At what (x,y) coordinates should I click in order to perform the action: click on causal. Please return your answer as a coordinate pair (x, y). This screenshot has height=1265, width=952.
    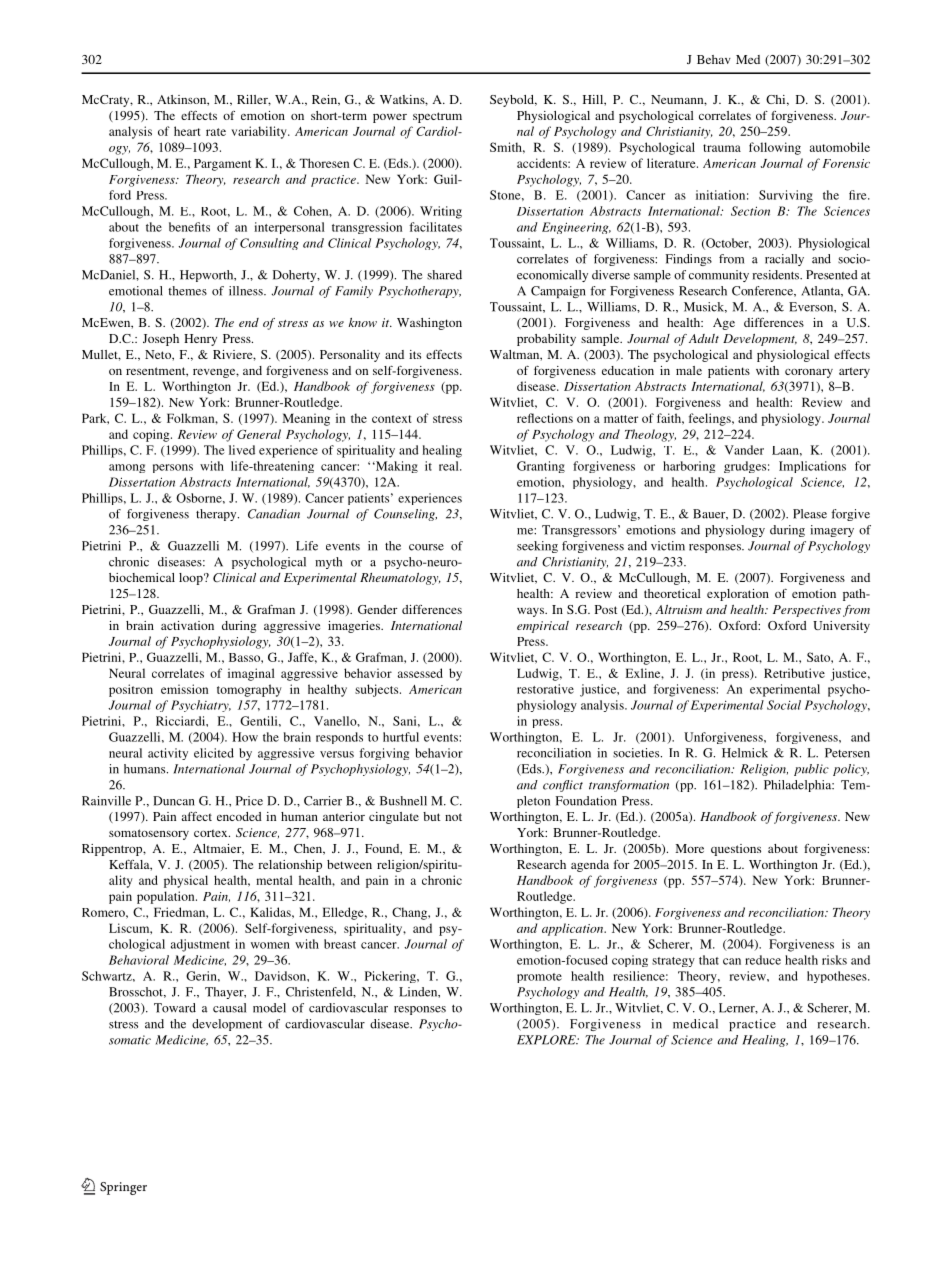
    Looking at the image, I should click on (229, 1008).
